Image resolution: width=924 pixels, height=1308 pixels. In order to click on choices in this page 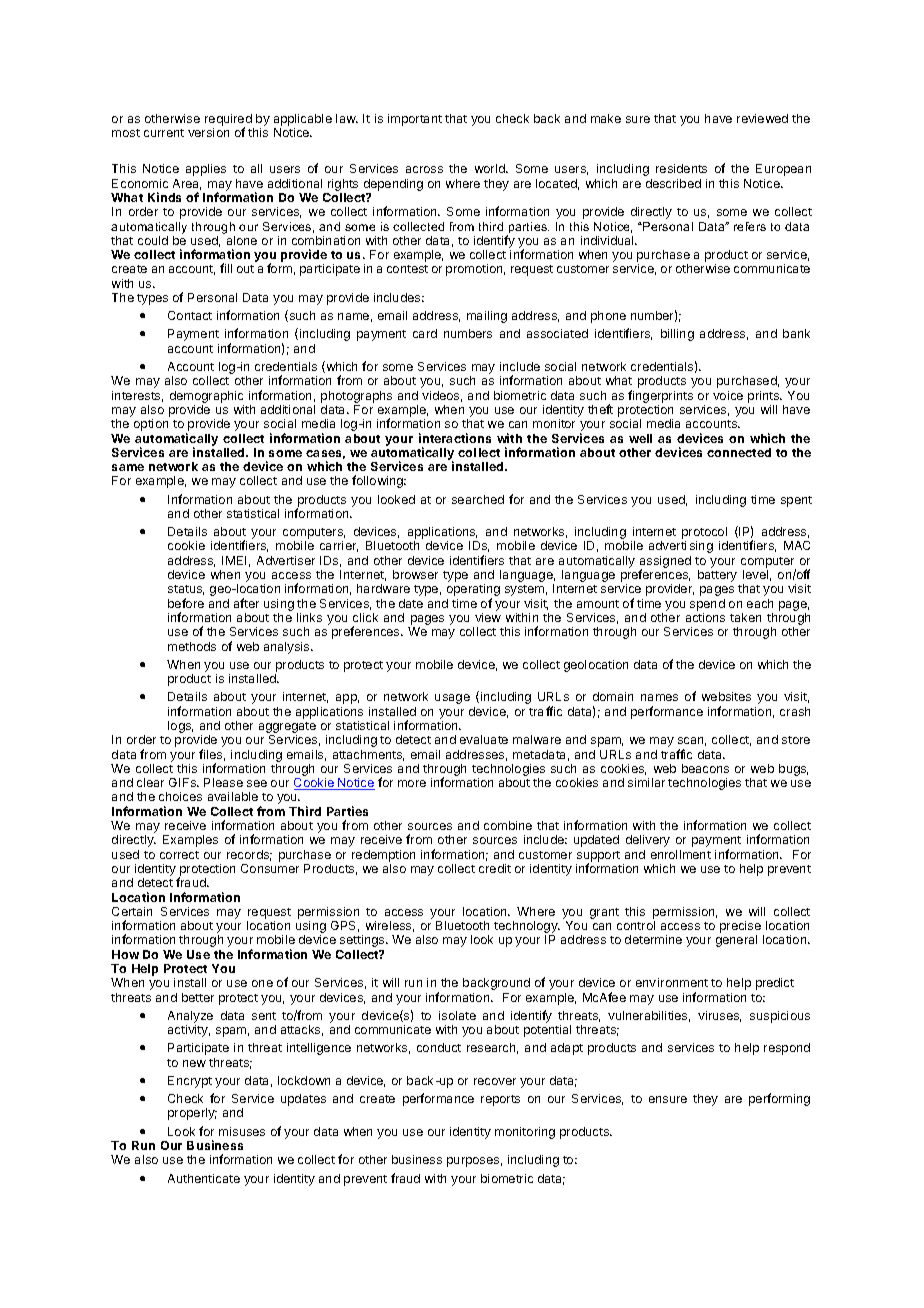, I will do `click(180, 796)`.
